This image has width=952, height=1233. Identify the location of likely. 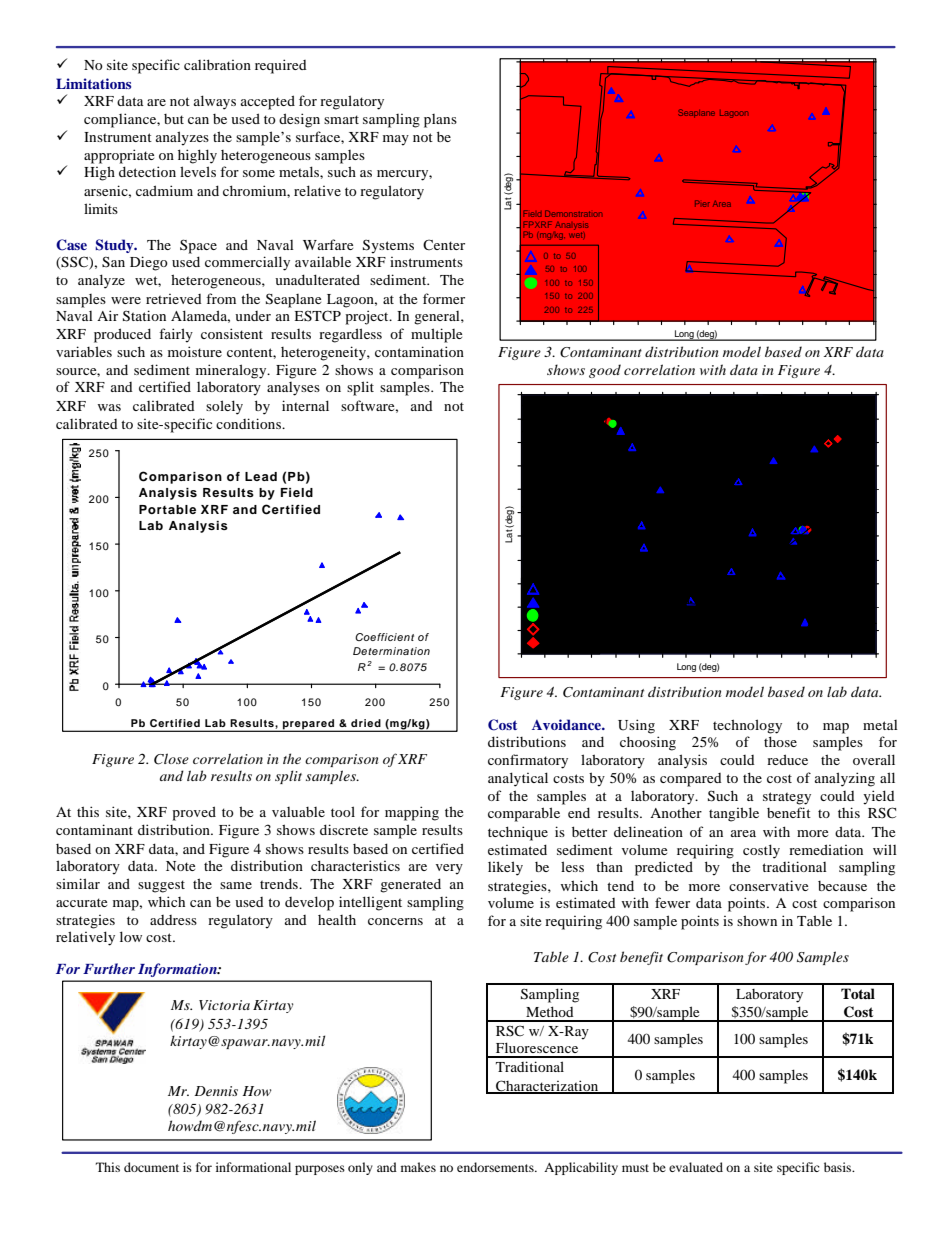
(505, 868).
